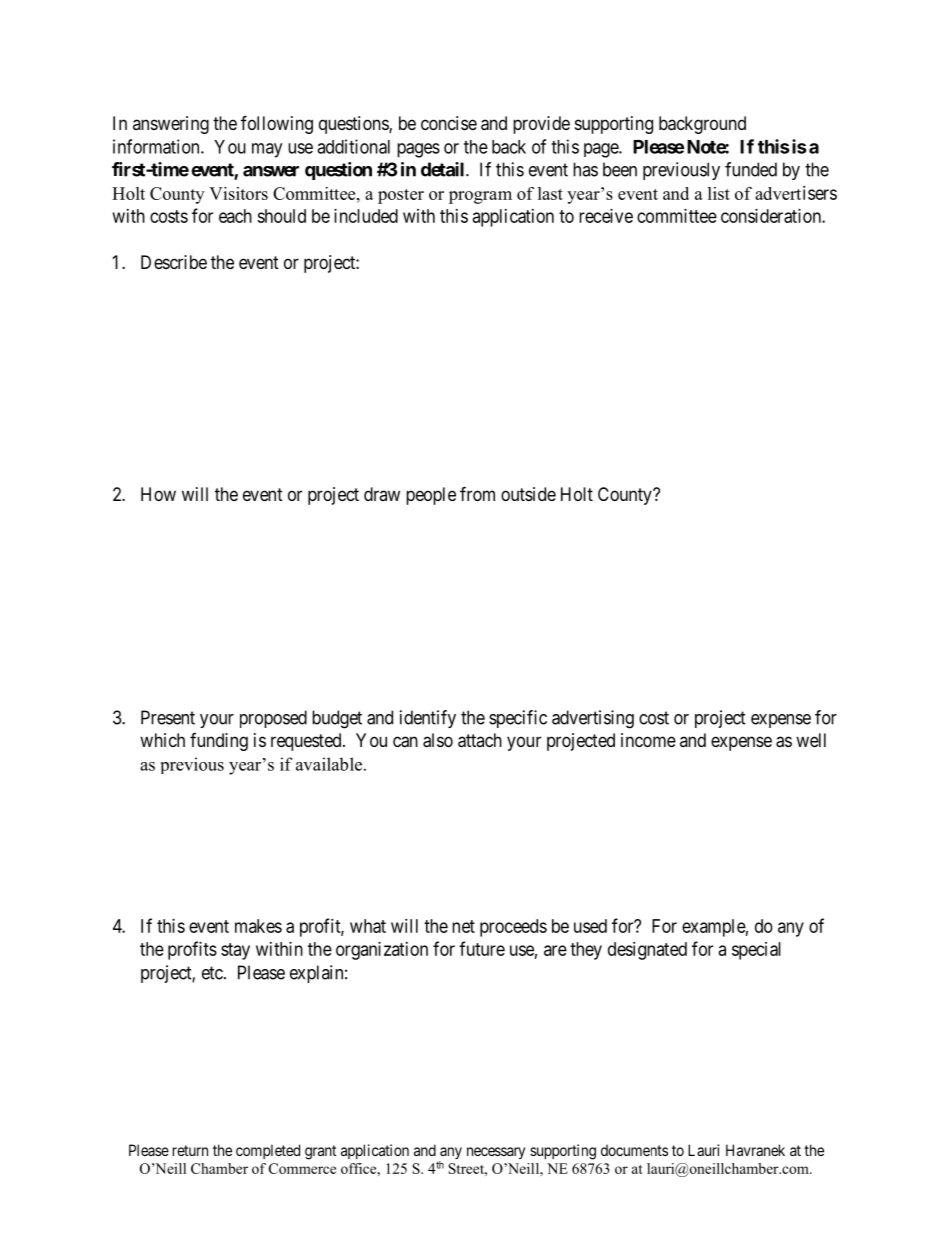 The height and width of the screenshot is (1233, 952). I want to click on stay, so click(235, 951).
